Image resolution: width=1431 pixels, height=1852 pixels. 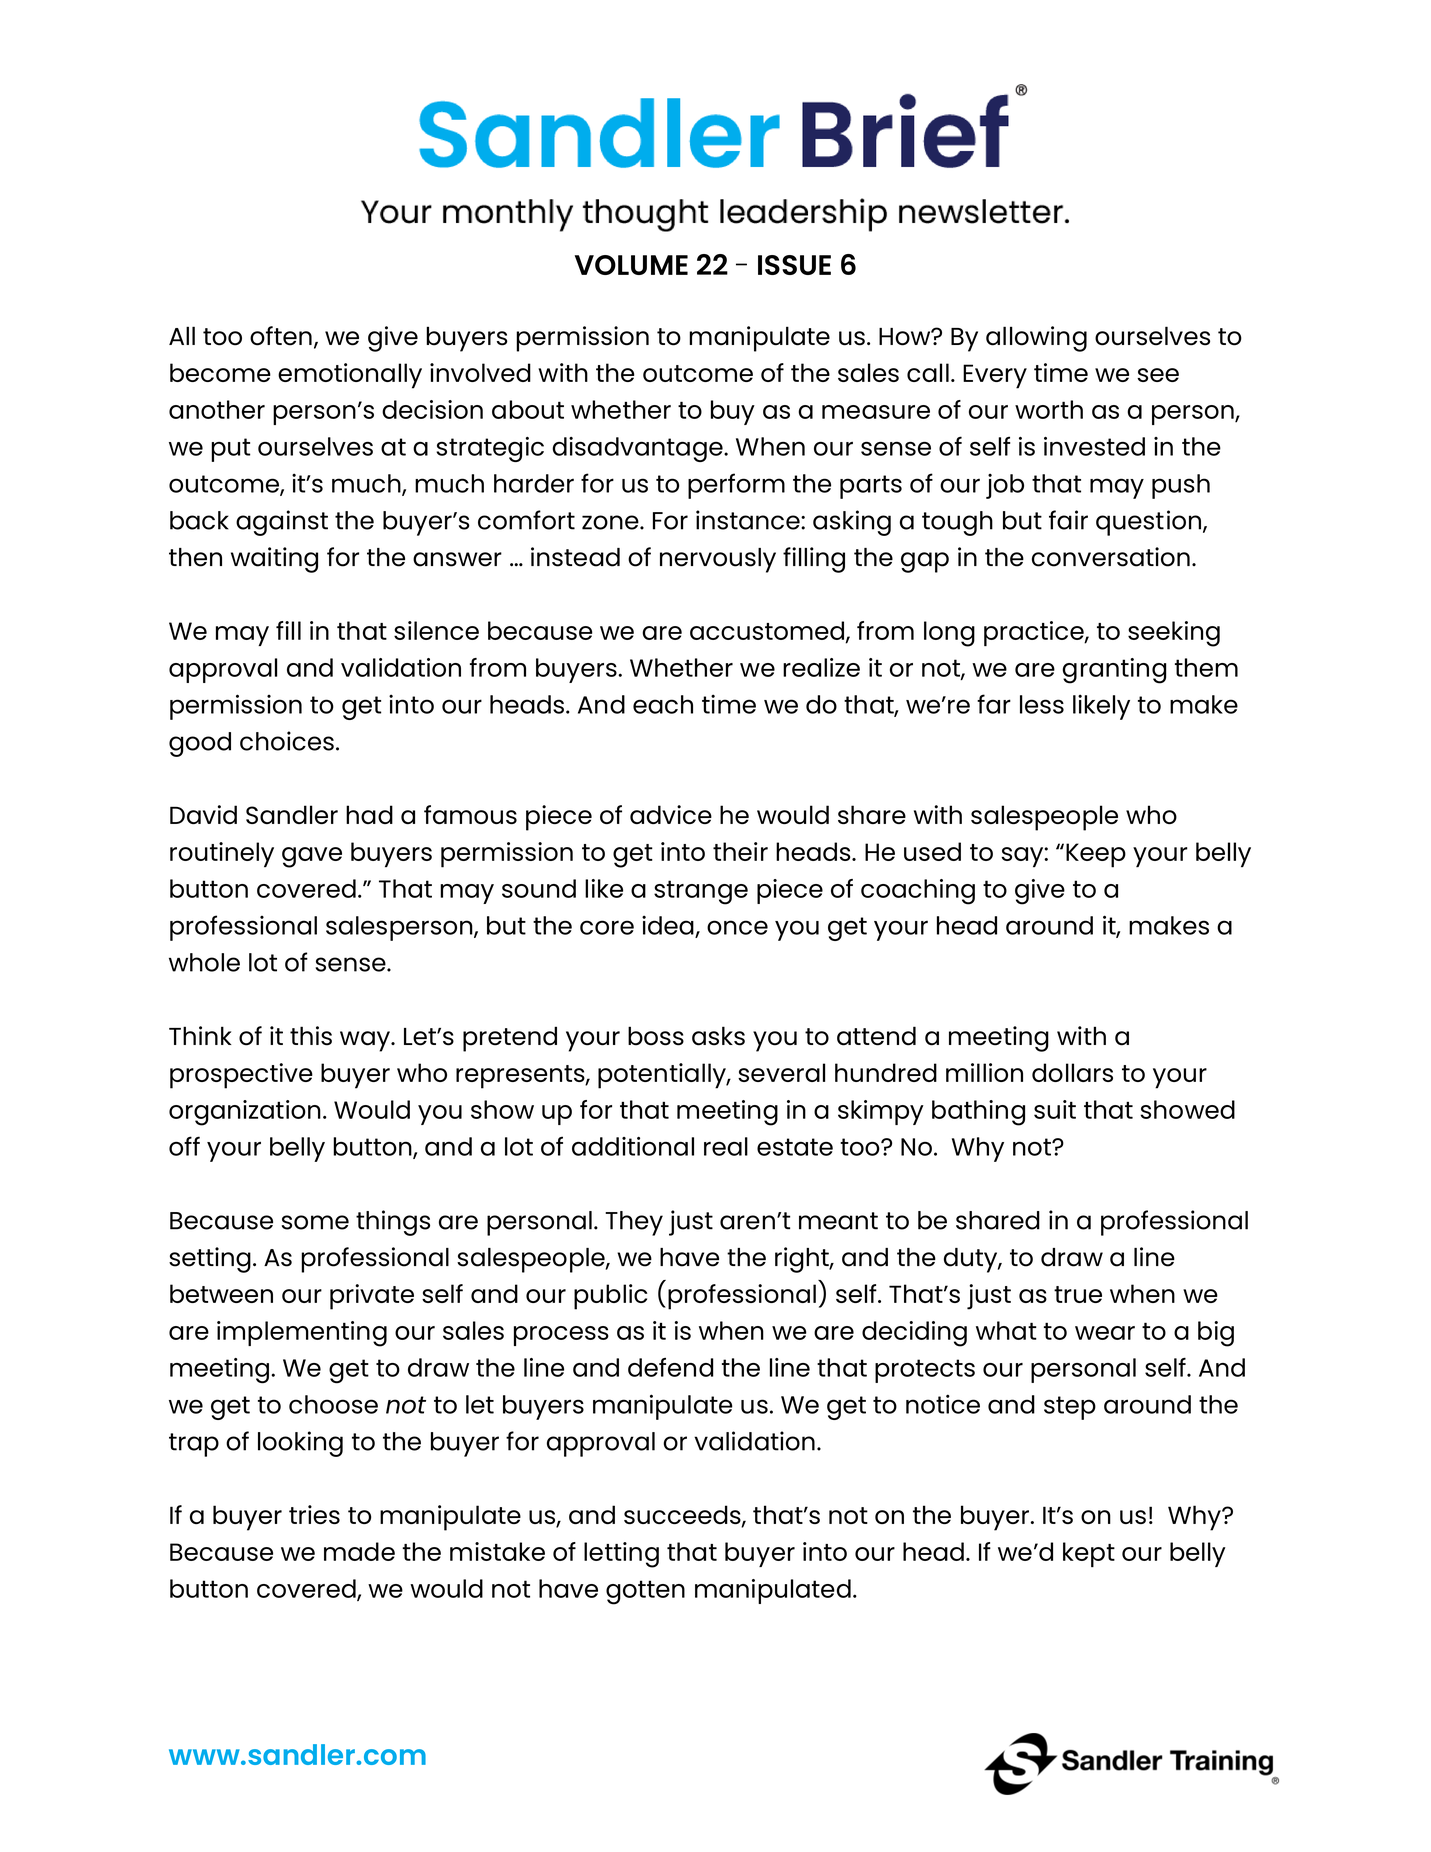 What do you see at coordinates (1055, 1109) in the image?
I see `suit` at bounding box center [1055, 1109].
